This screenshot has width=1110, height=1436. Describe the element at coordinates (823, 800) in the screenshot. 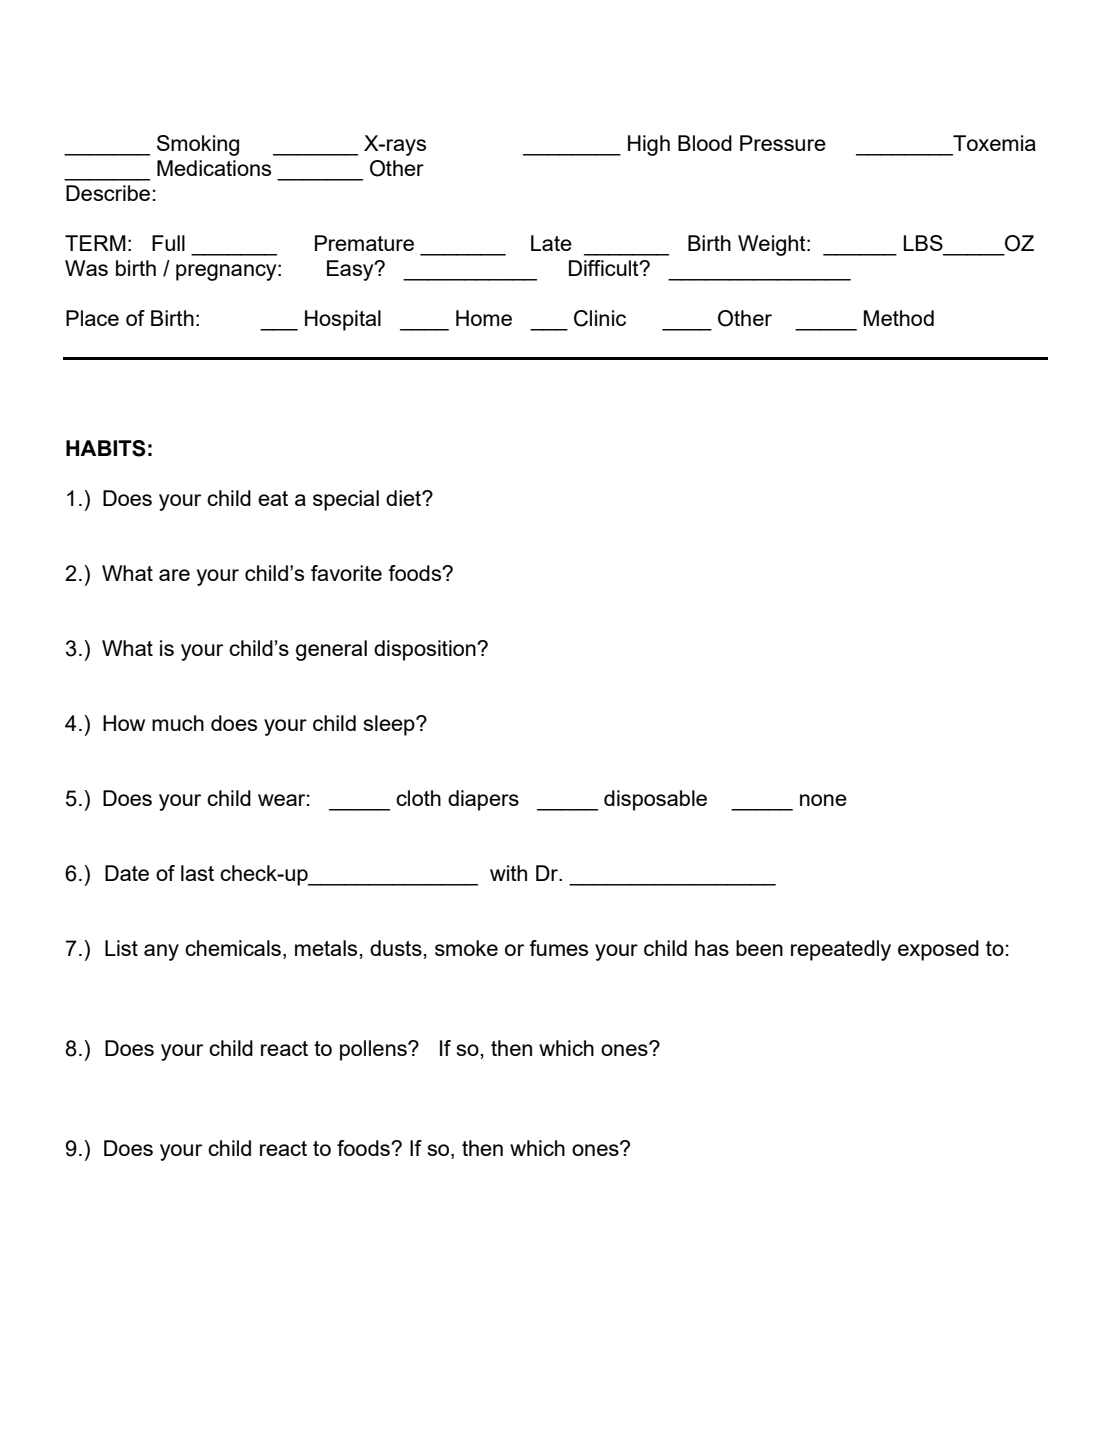

I see `none` at that location.
